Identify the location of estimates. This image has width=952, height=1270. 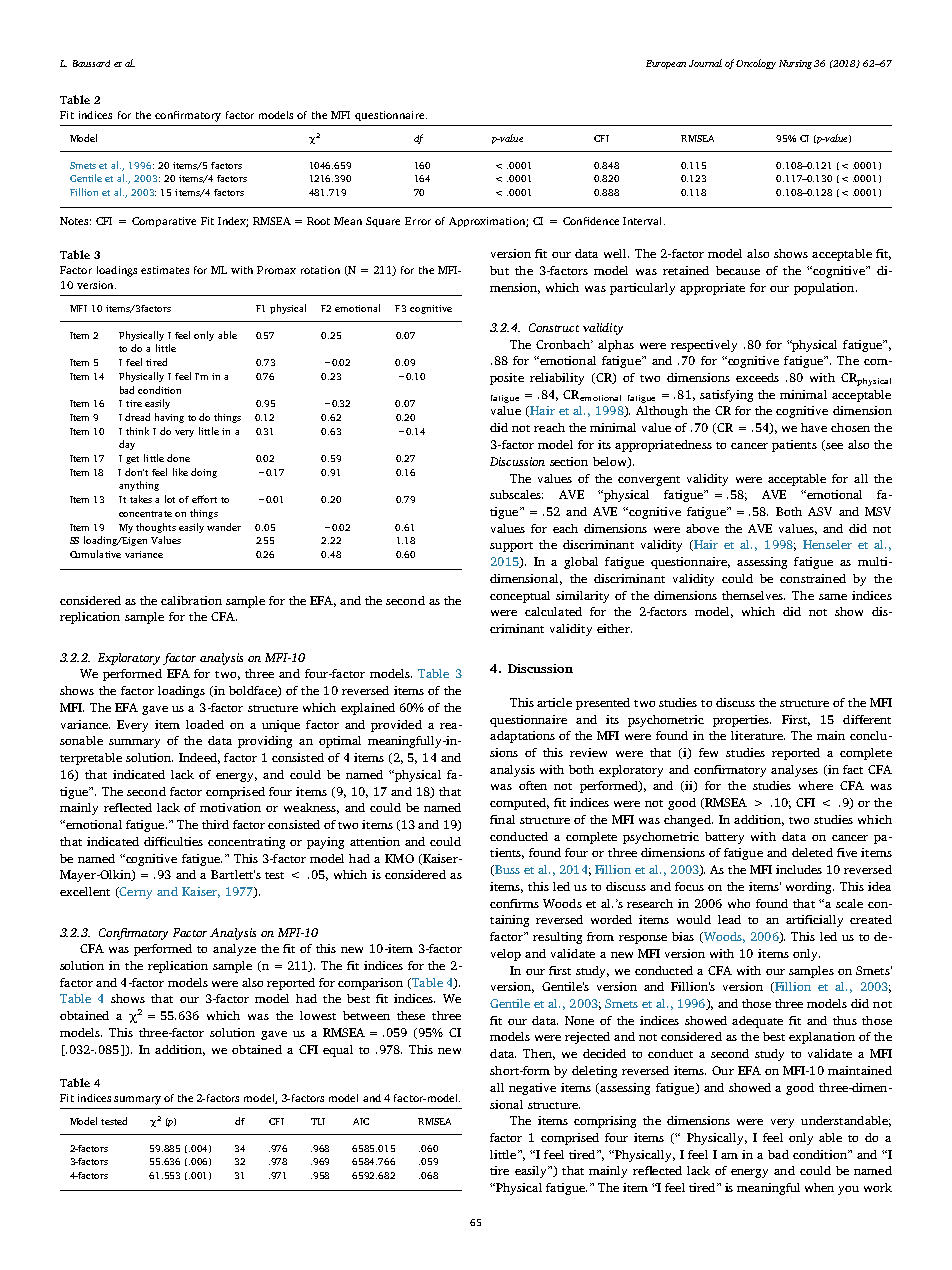
(165, 270).
